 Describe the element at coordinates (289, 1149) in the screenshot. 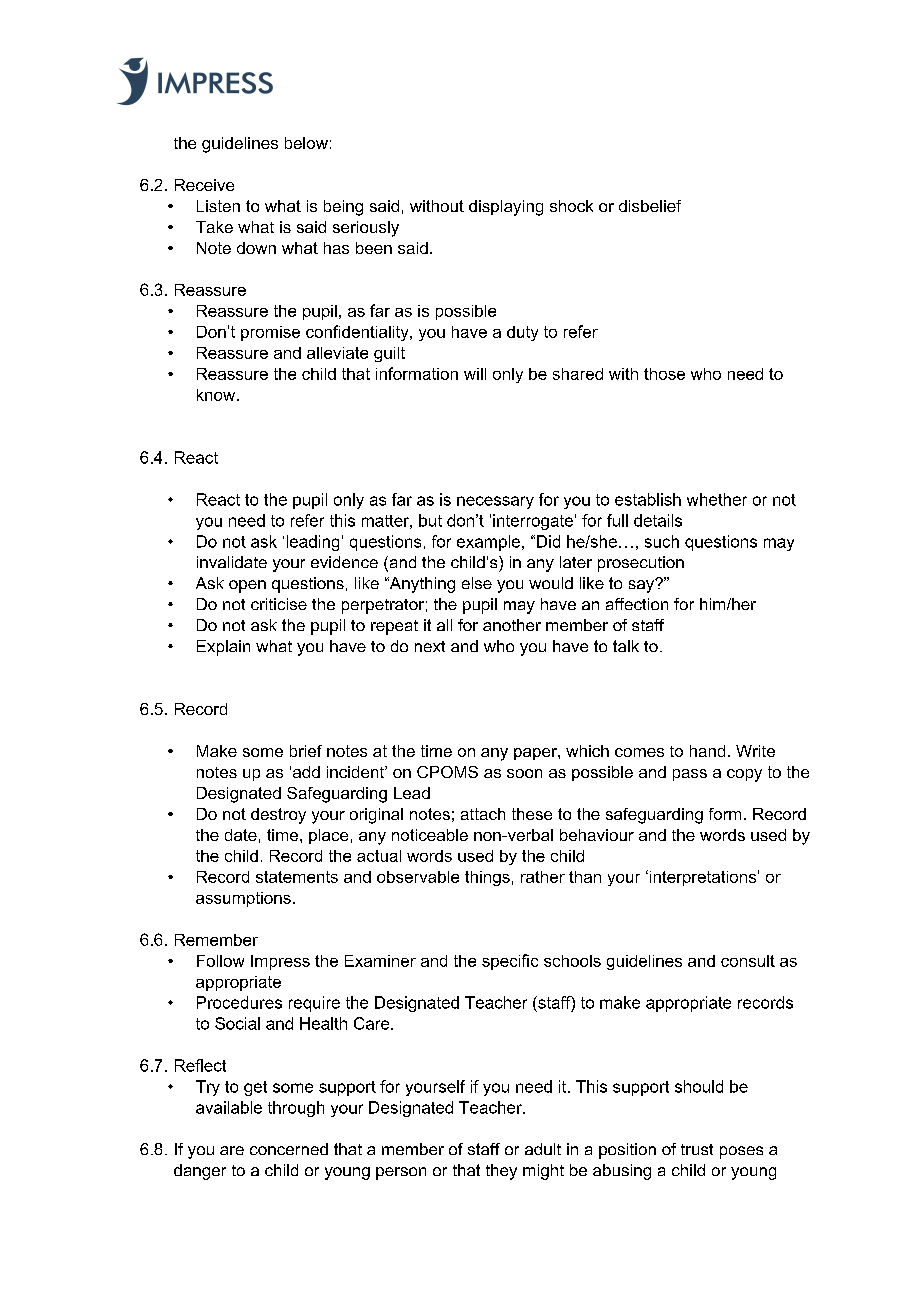

I see `concerned` at that location.
